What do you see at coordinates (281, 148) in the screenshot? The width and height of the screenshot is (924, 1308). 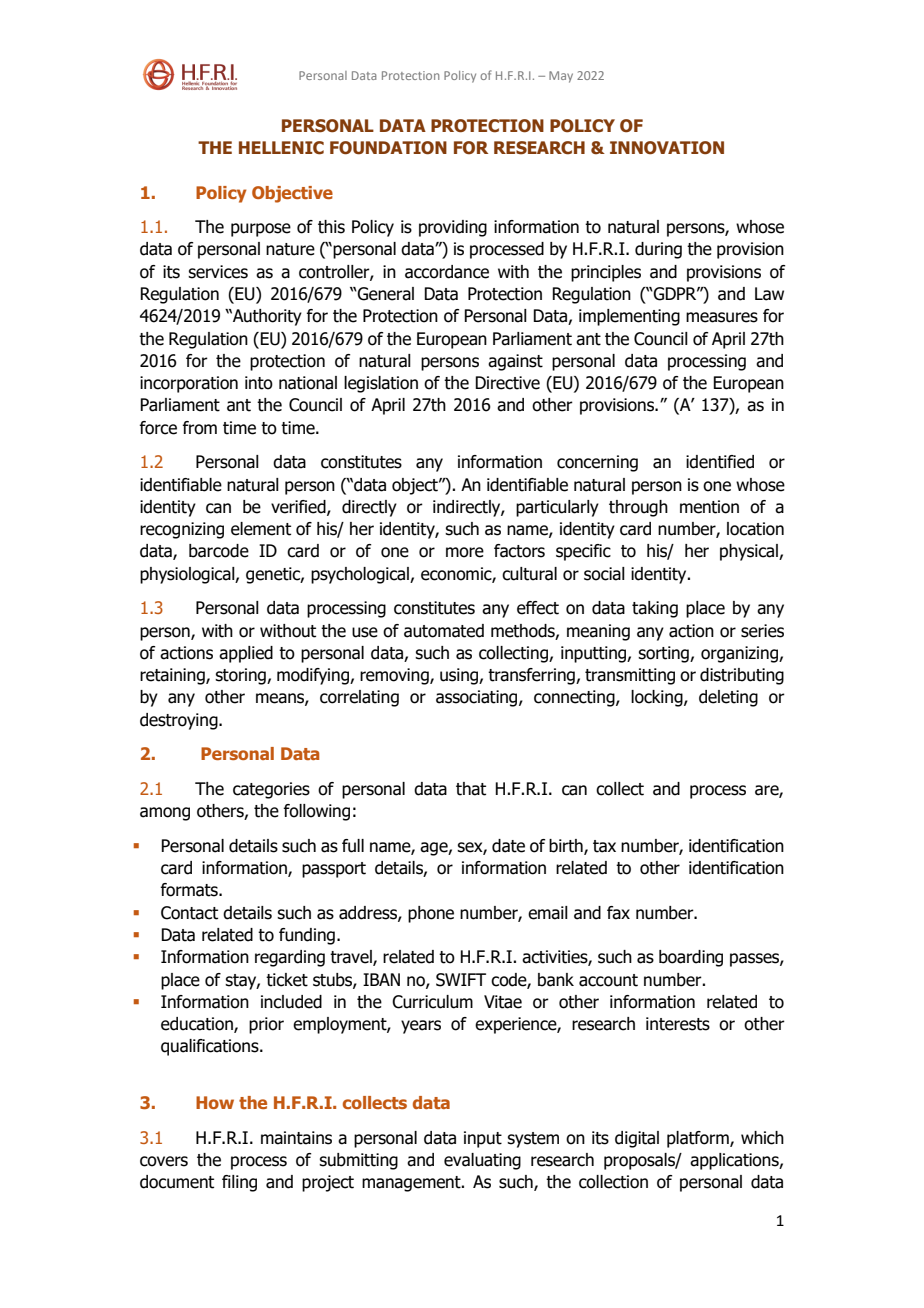 I see `HELLENIC` at bounding box center [281, 148].
